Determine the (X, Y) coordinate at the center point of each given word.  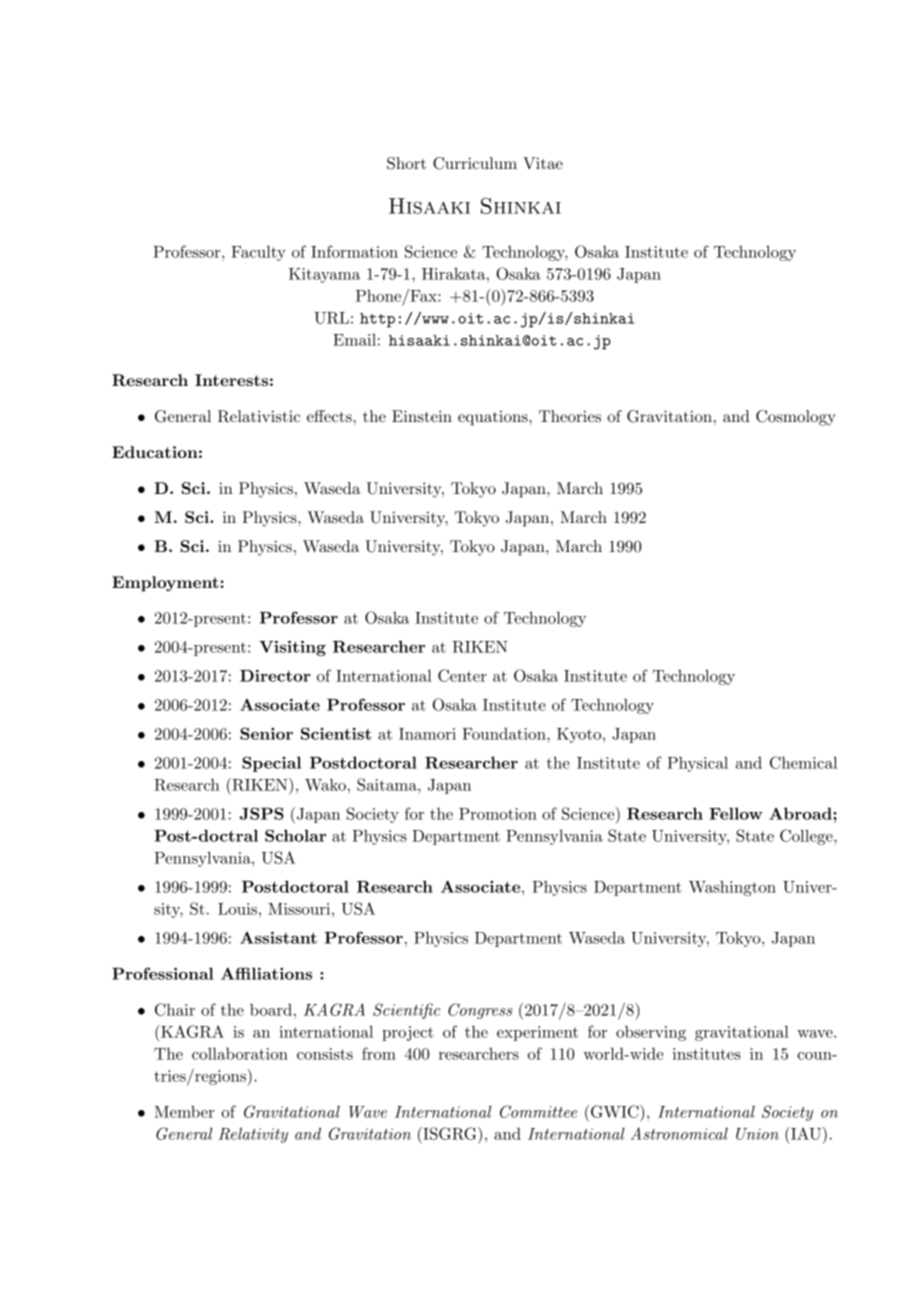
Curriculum (475, 163)
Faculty (258, 253)
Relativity (253, 1135)
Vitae (543, 163)
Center (462, 675)
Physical (697, 764)
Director (275, 675)
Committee (538, 1111)
